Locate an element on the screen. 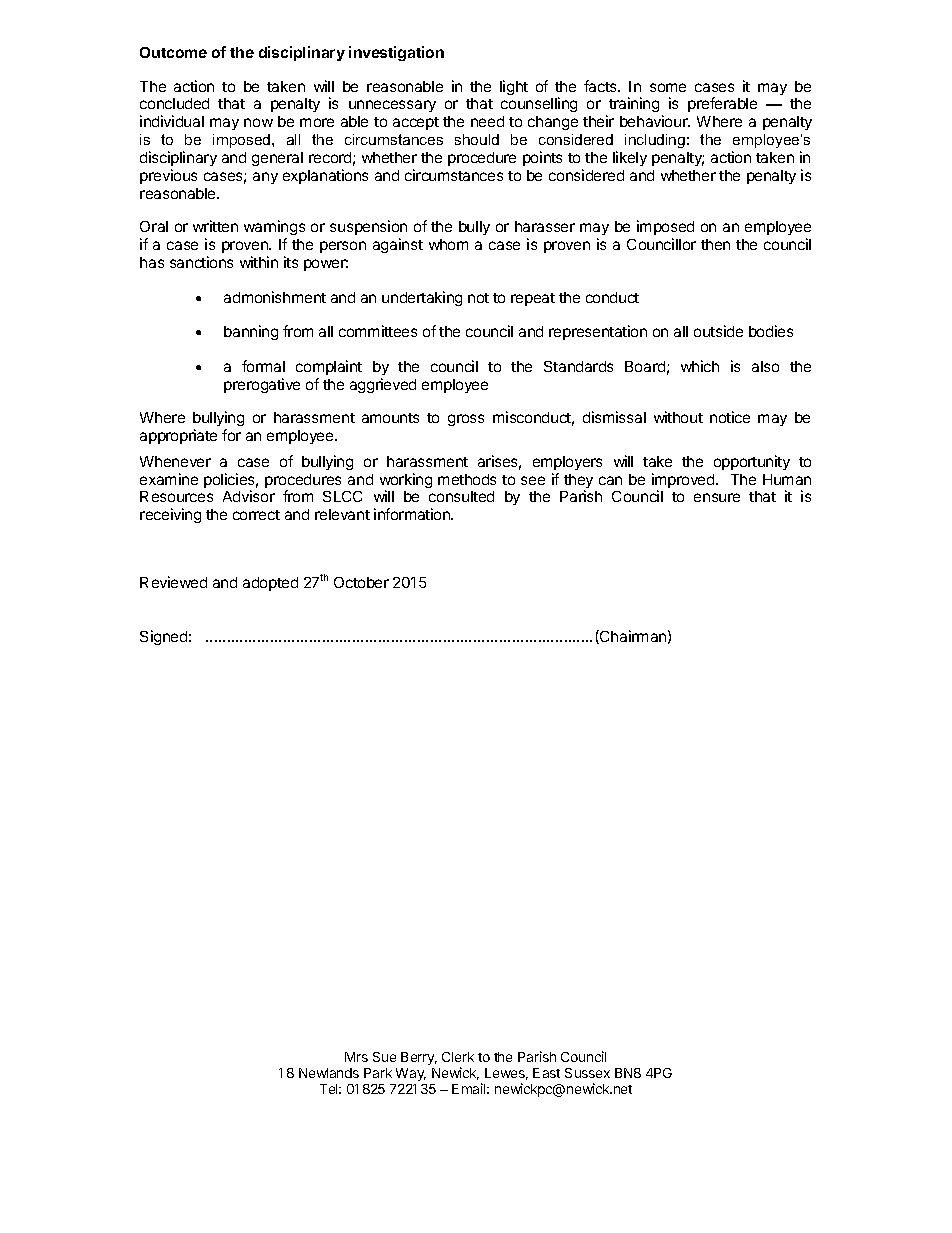  ensure is located at coordinates (717, 497).
